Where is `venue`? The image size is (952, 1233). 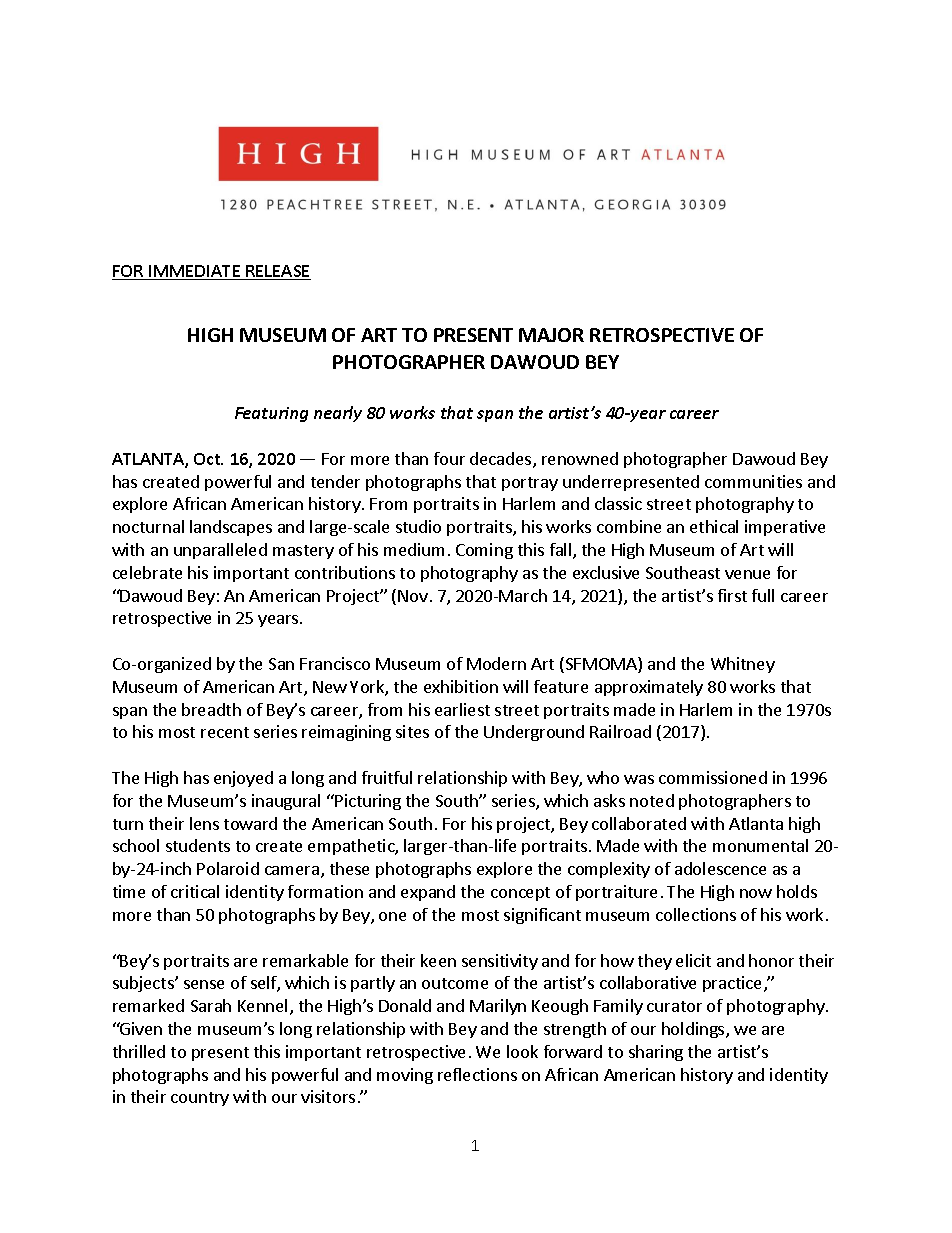
venue is located at coordinates (747, 574).
